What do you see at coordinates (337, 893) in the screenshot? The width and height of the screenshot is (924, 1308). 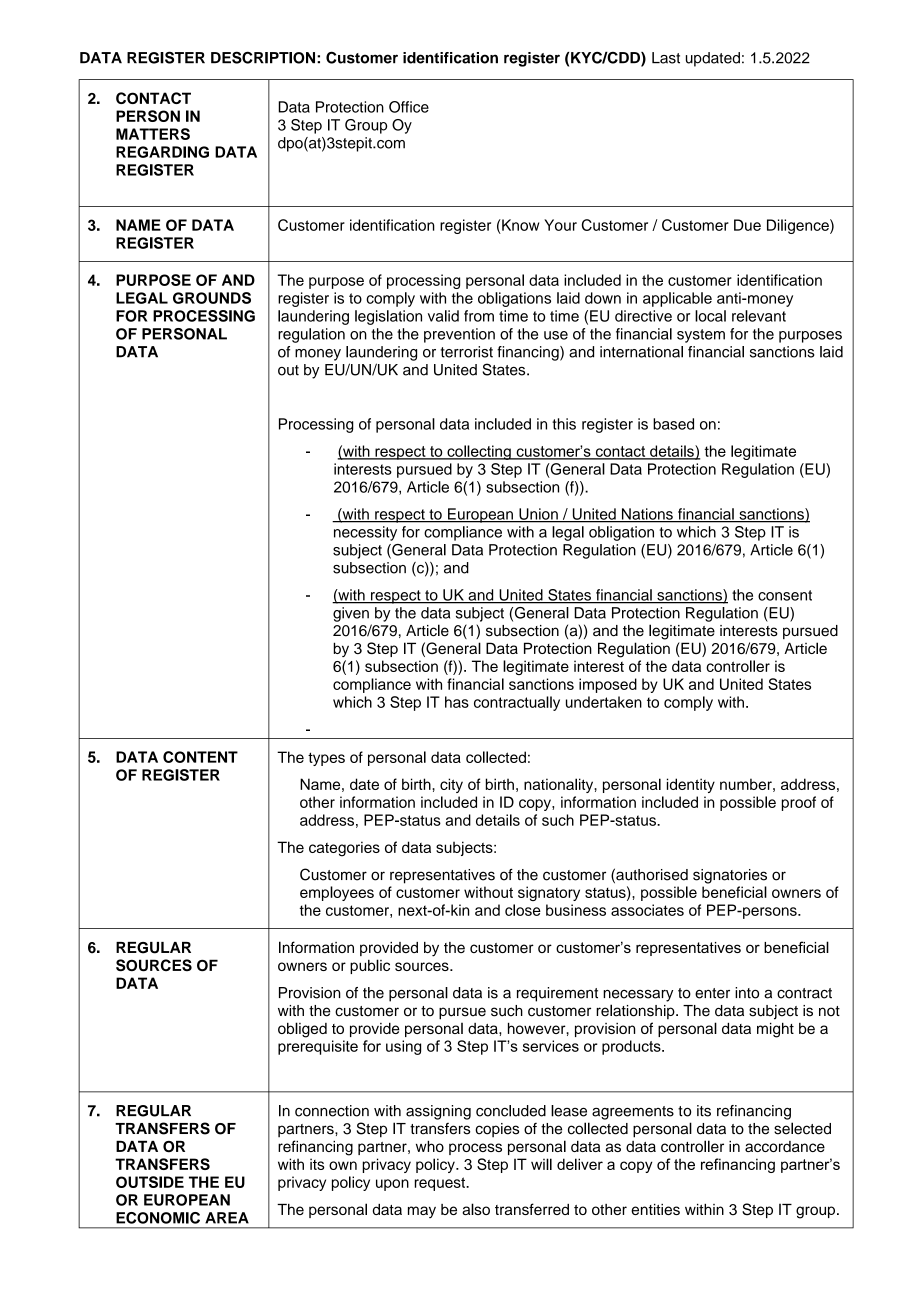 I see `employees` at bounding box center [337, 893].
